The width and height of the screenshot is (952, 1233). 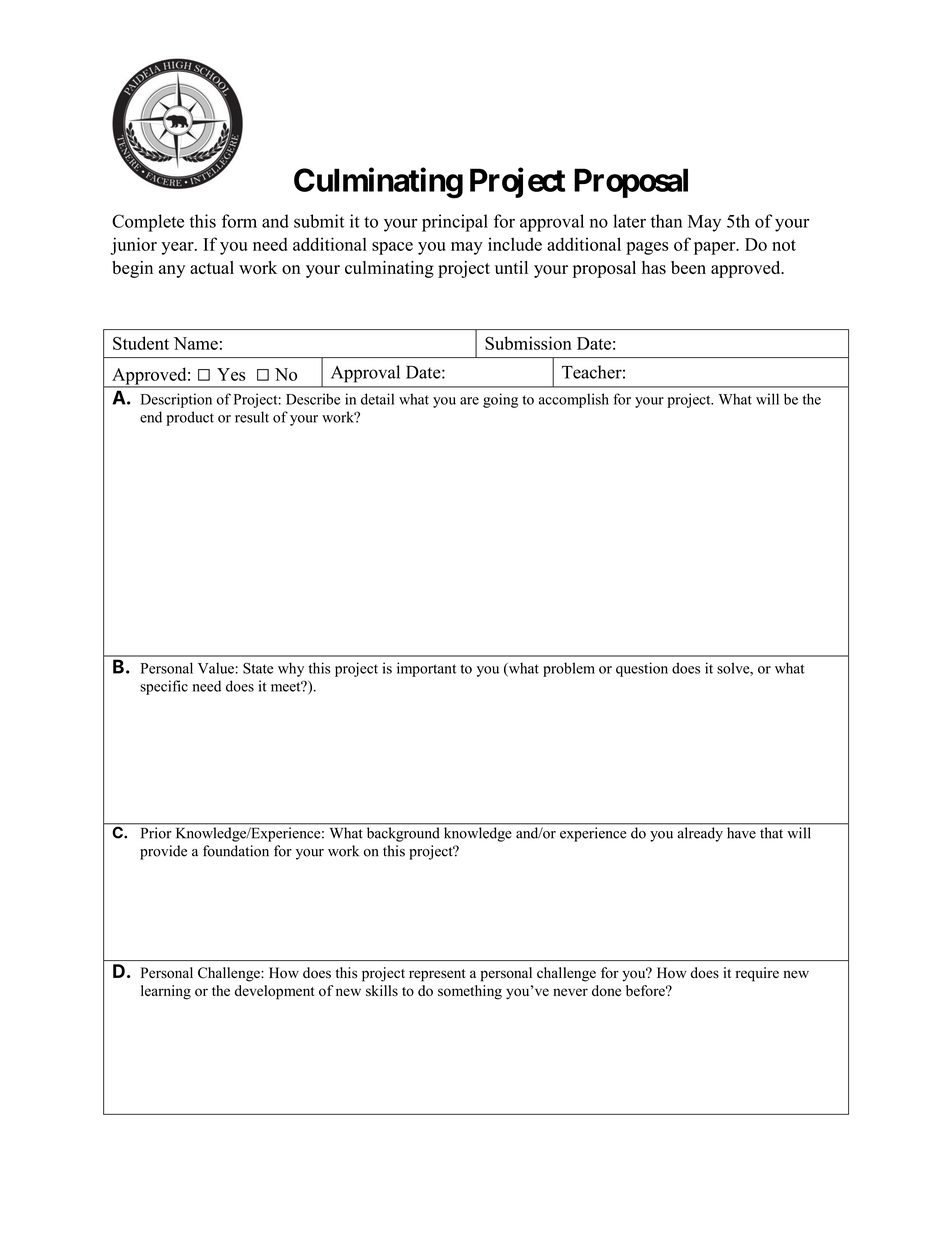 What do you see at coordinates (216, 668) in the screenshot?
I see `Value` at bounding box center [216, 668].
